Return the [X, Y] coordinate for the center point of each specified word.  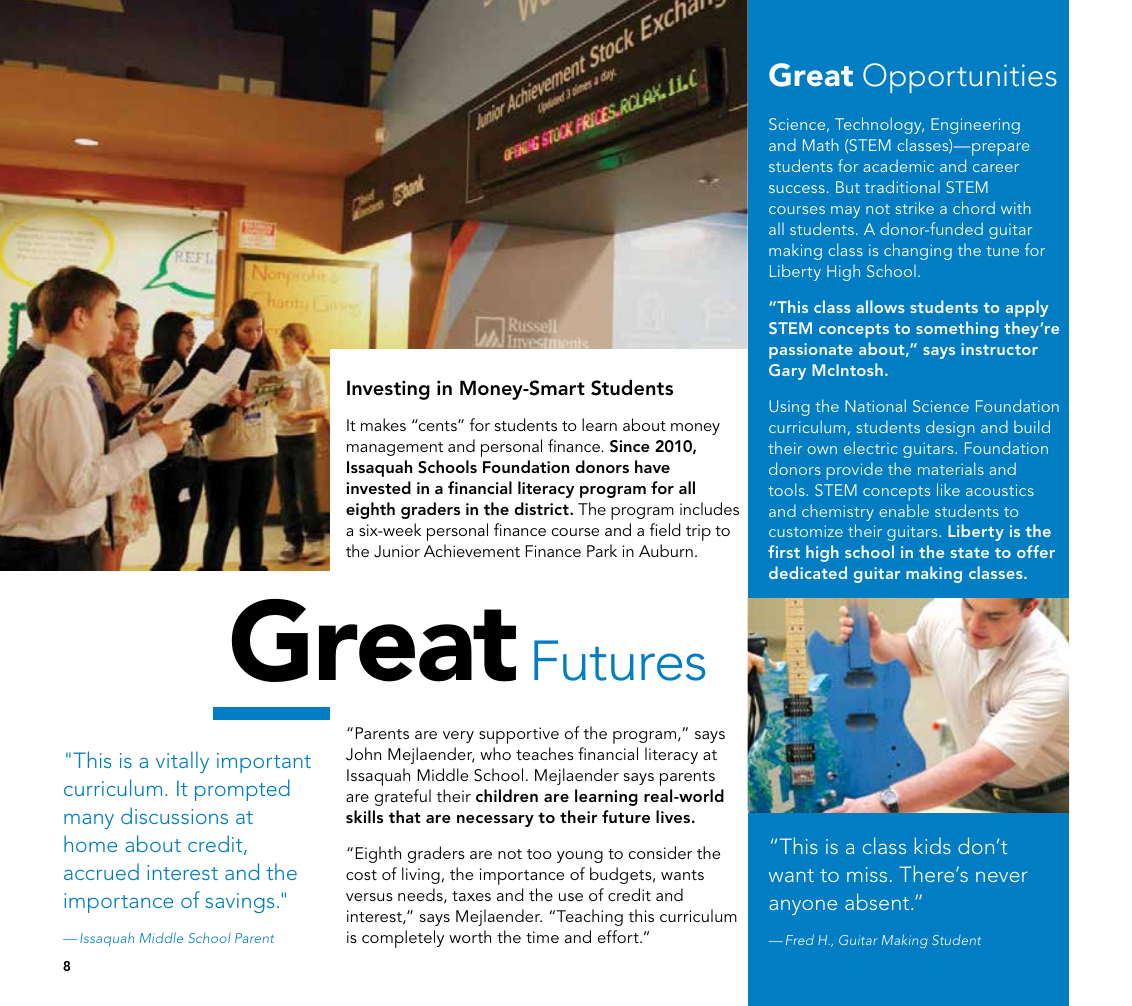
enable [904, 510]
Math [821, 144]
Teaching [588, 917]
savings [239, 903]
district [543, 508]
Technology [879, 125]
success [797, 189]
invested [378, 487]
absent [878, 901]
